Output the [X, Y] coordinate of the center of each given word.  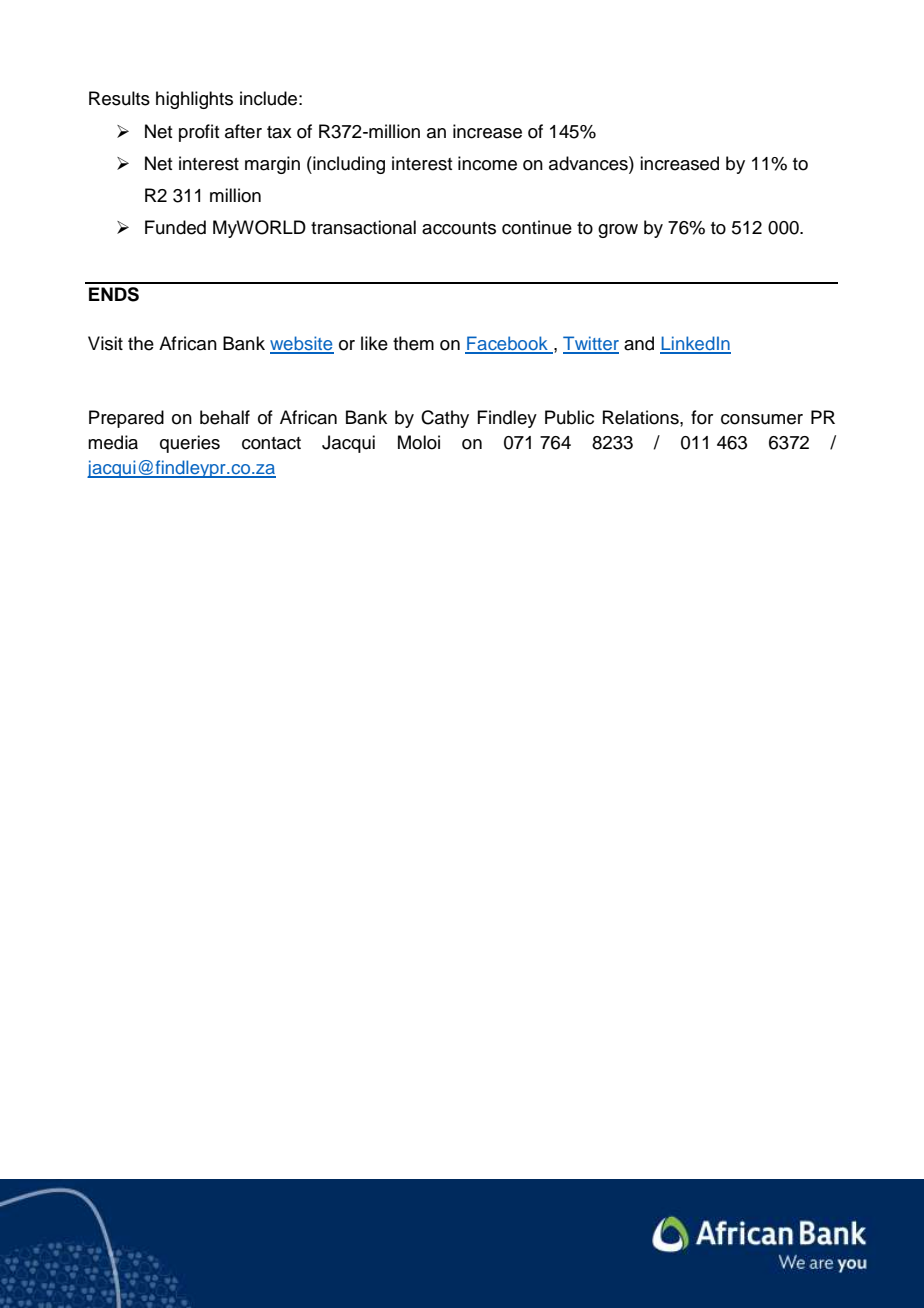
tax [279, 132]
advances [589, 163]
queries [190, 444]
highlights [194, 100]
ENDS [114, 294]
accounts [459, 228]
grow [618, 231]
